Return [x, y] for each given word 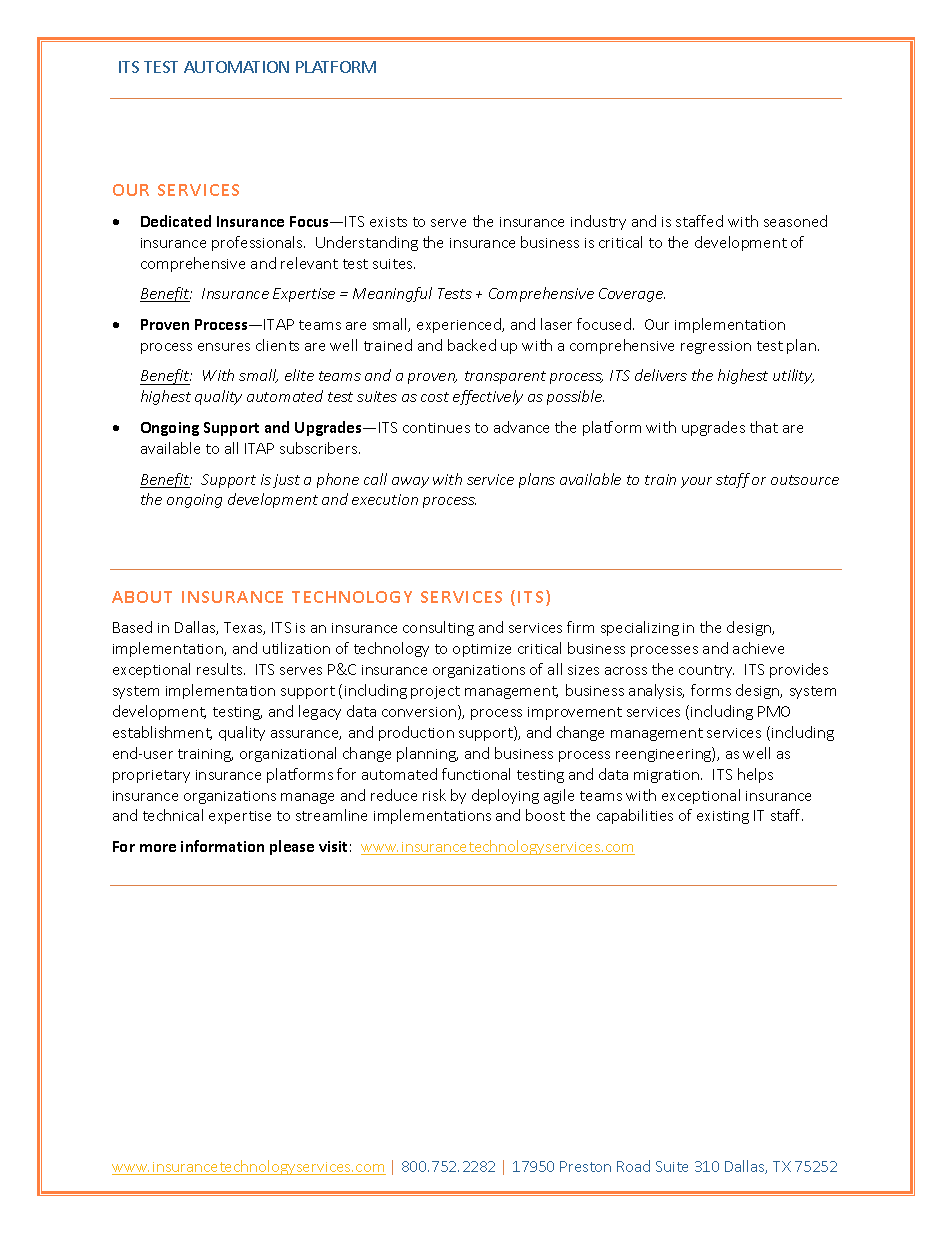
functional [476, 774]
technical [173, 815]
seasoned [795, 221]
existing [723, 817]
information [222, 846]
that [764, 427]
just [286, 481]
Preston [585, 1166]
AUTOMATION [236, 67]
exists [388, 222]
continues [436, 428]
